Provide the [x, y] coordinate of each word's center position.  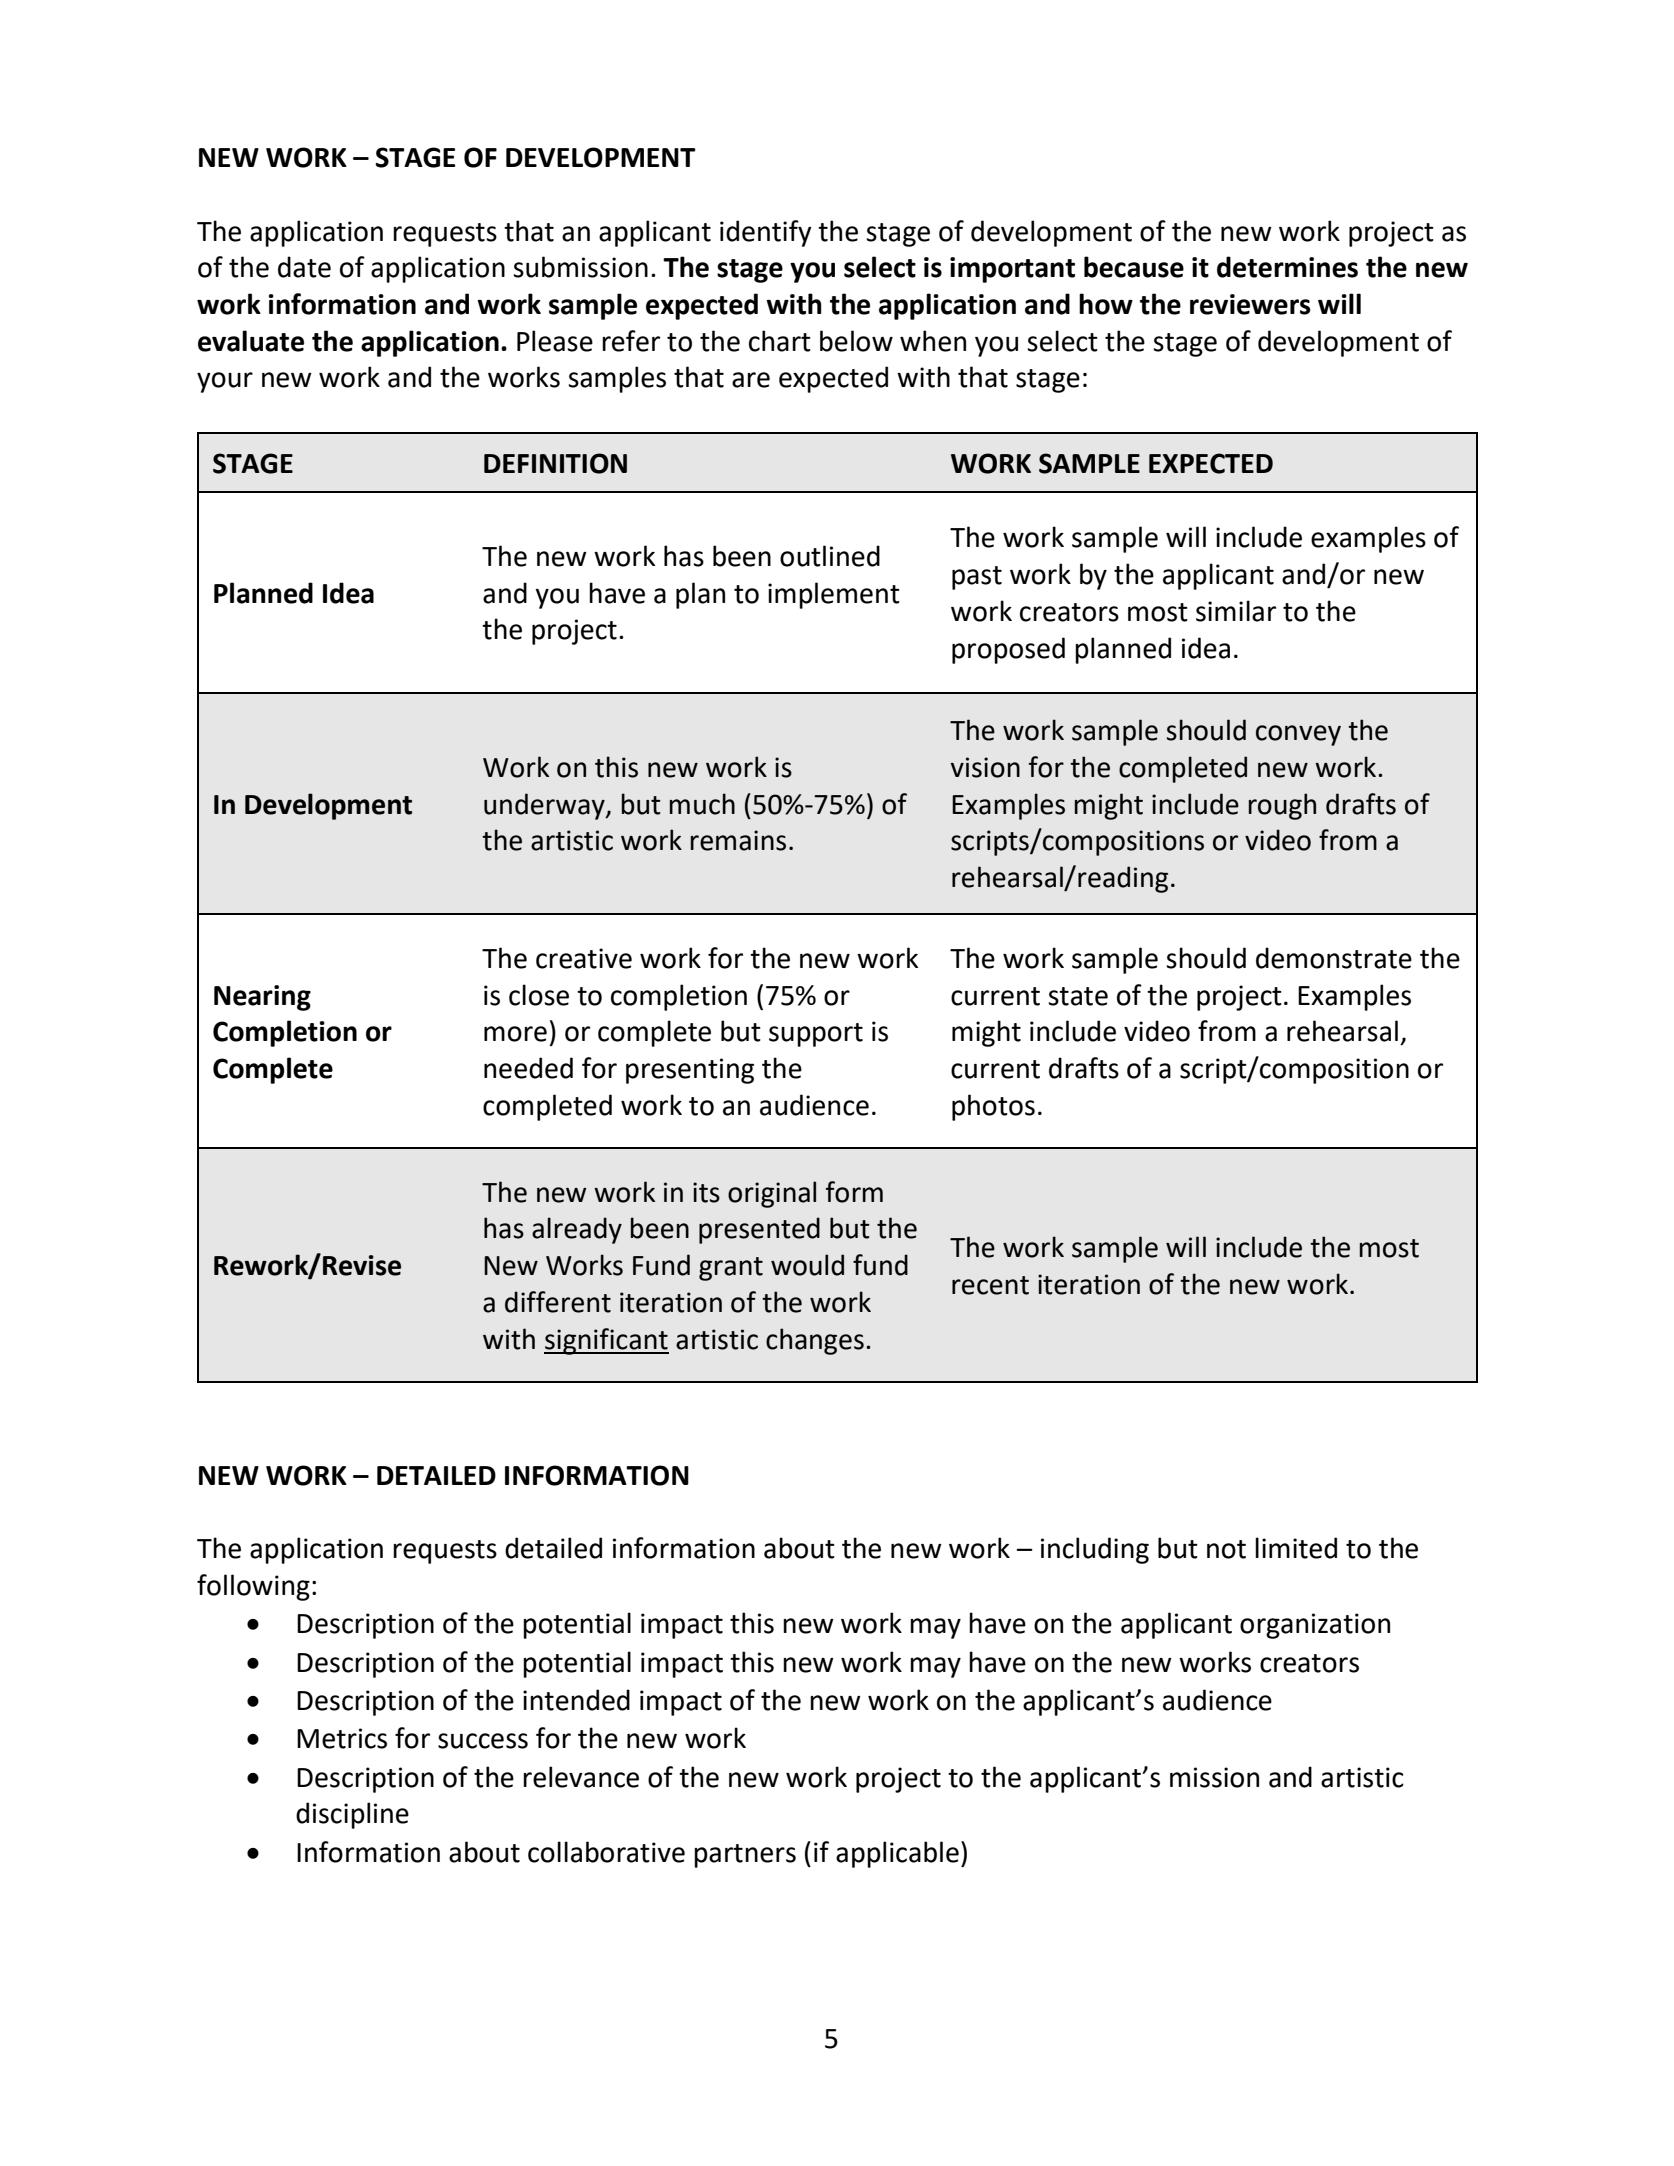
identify [766, 233]
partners [745, 1856]
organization [1315, 1626]
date [304, 267]
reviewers [1250, 304]
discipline [352, 1815]
